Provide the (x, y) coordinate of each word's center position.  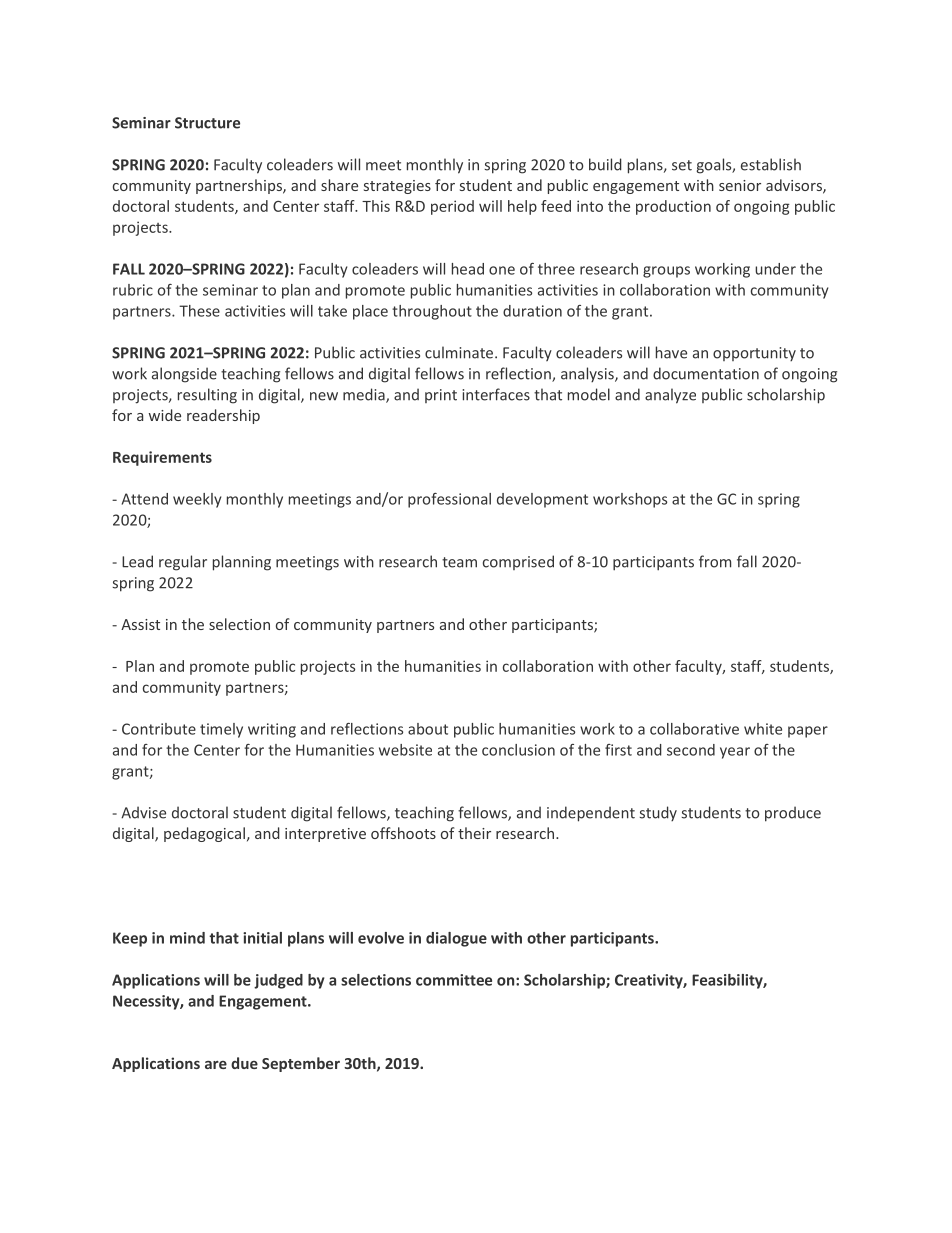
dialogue (456, 939)
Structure (207, 123)
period (452, 207)
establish (771, 164)
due (244, 1063)
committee (454, 980)
